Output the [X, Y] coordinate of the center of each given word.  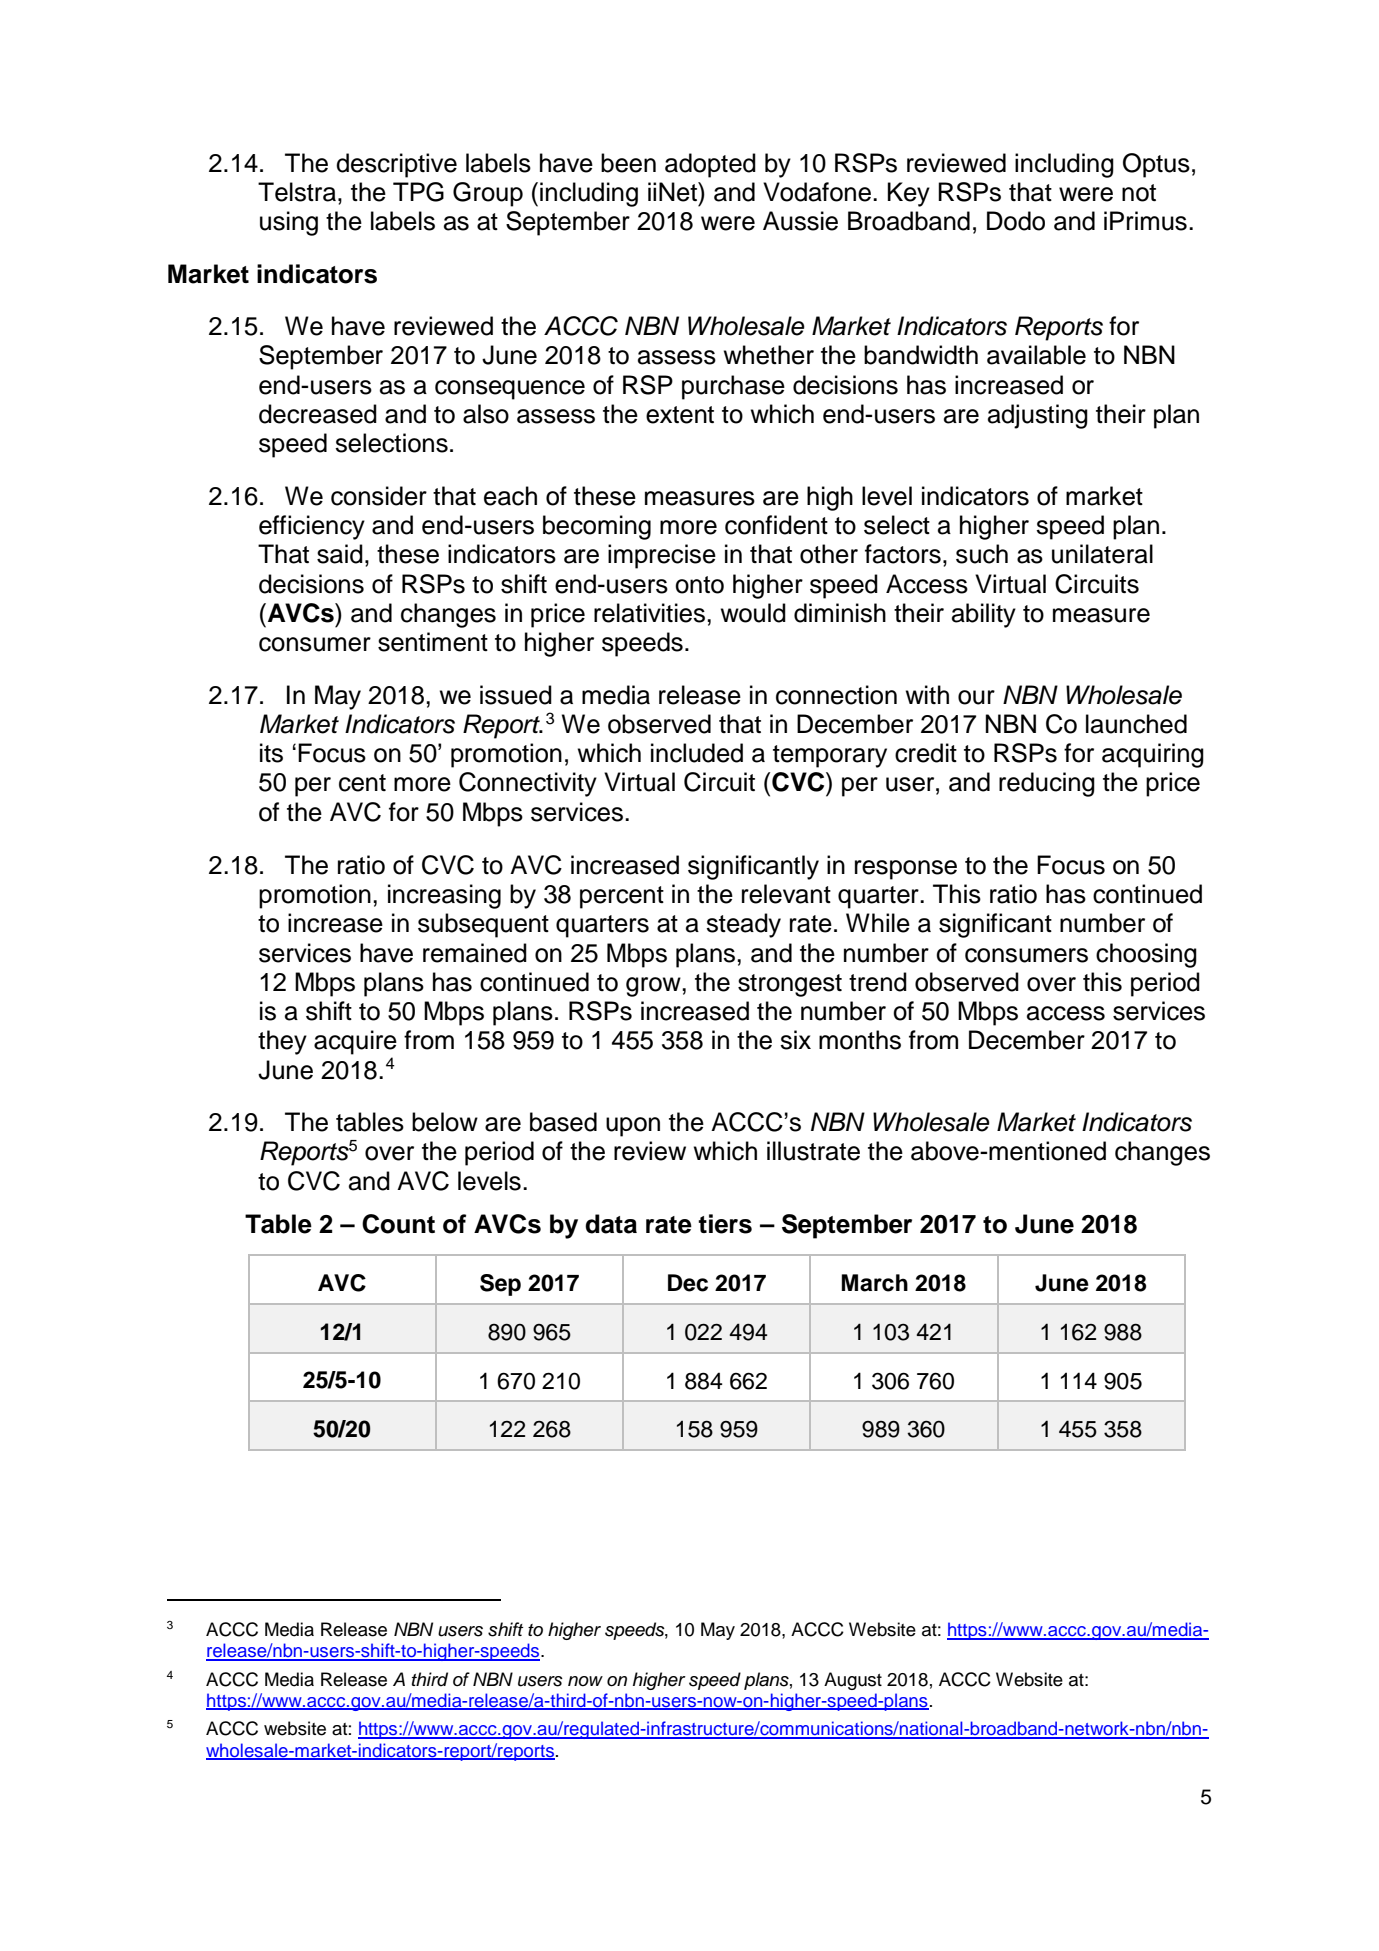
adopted [710, 165]
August [853, 1681]
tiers [725, 1224]
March [874, 1283]
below [445, 1122]
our [976, 697]
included [697, 753]
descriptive [396, 165]
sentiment [433, 642]
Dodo [1016, 221]
